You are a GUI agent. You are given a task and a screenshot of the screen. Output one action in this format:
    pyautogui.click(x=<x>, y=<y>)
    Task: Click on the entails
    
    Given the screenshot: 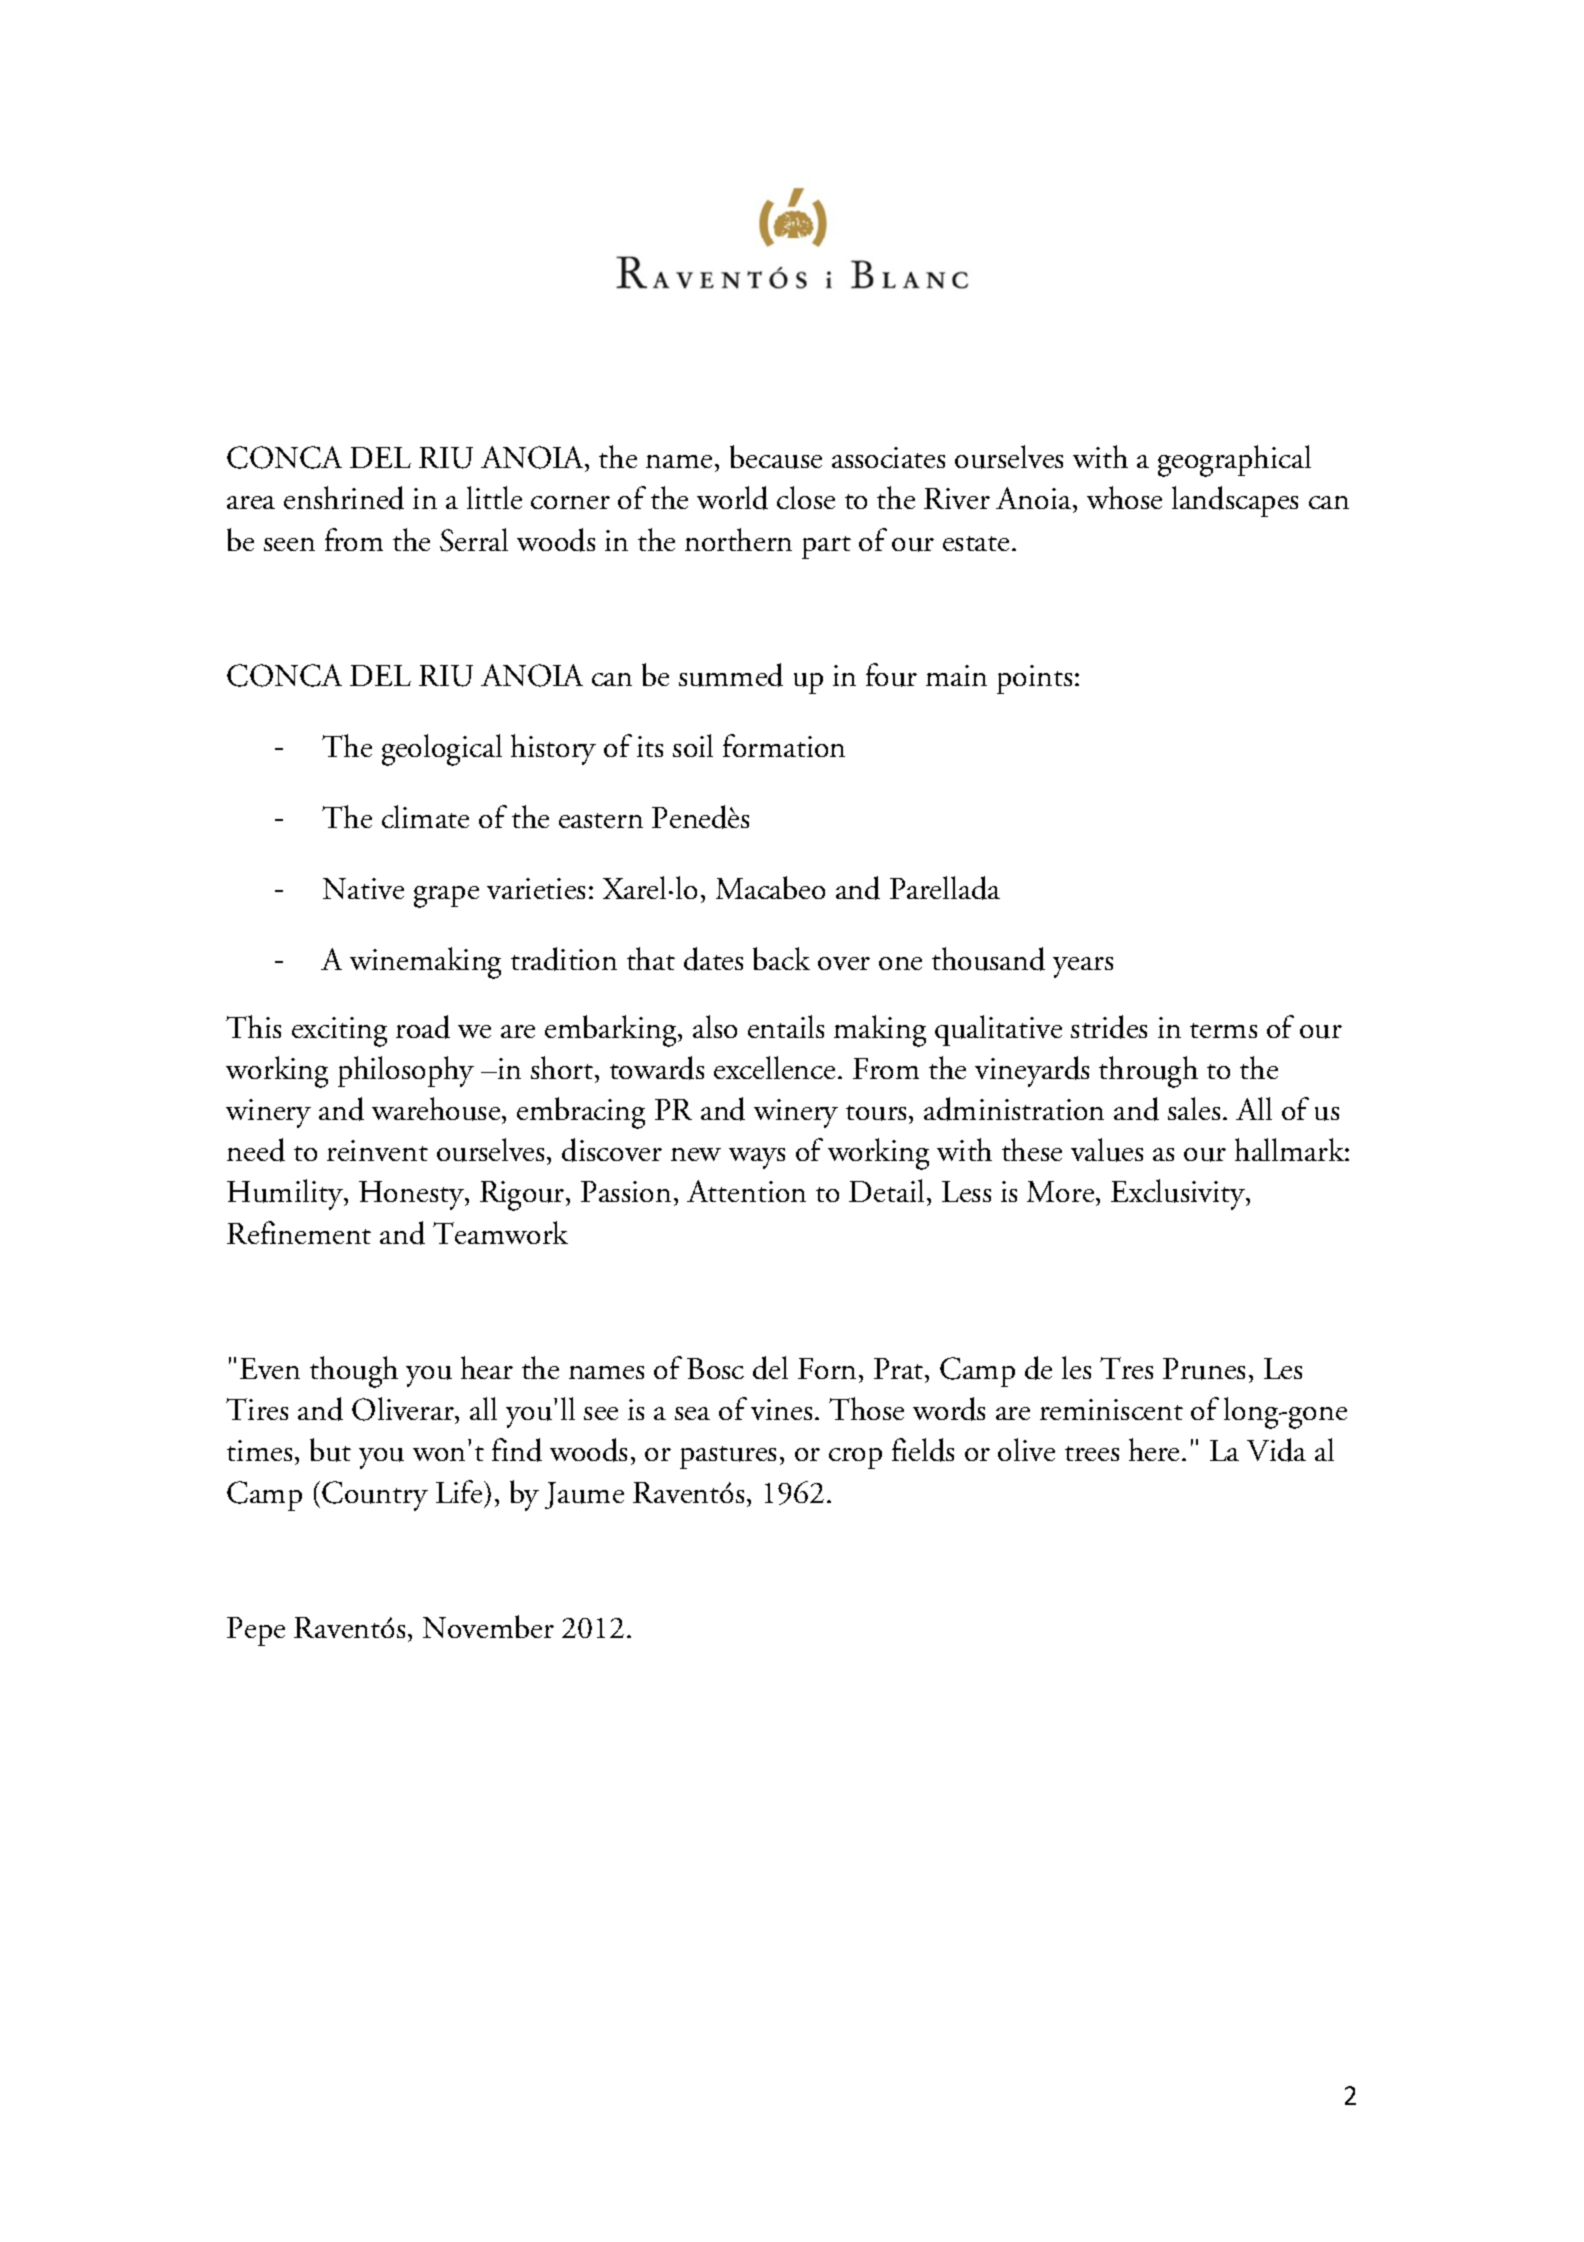 What is the action you would take?
    pyautogui.click(x=786, y=1026)
